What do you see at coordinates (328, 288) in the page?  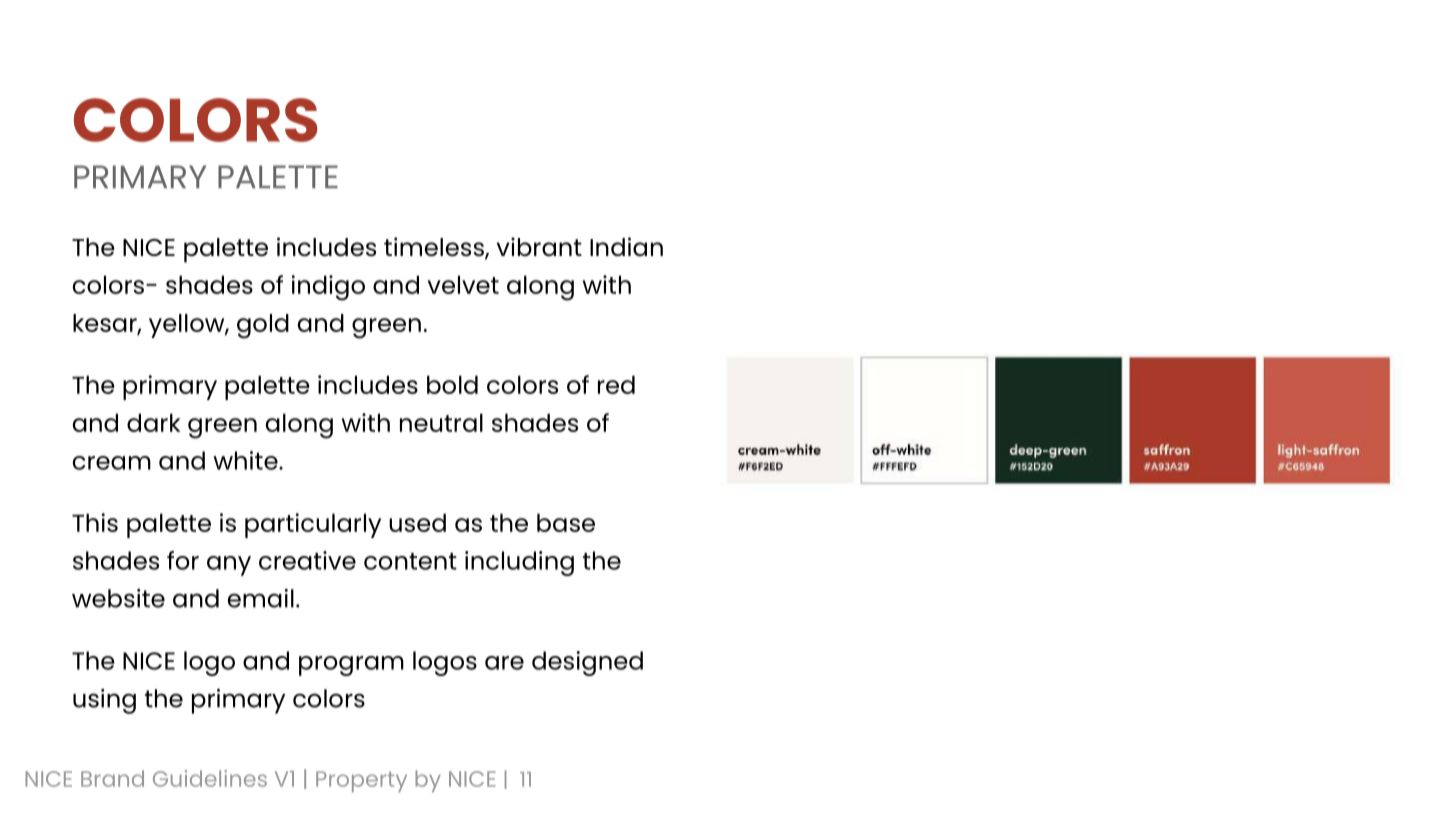 I see `indigo` at bounding box center [328, 288].
